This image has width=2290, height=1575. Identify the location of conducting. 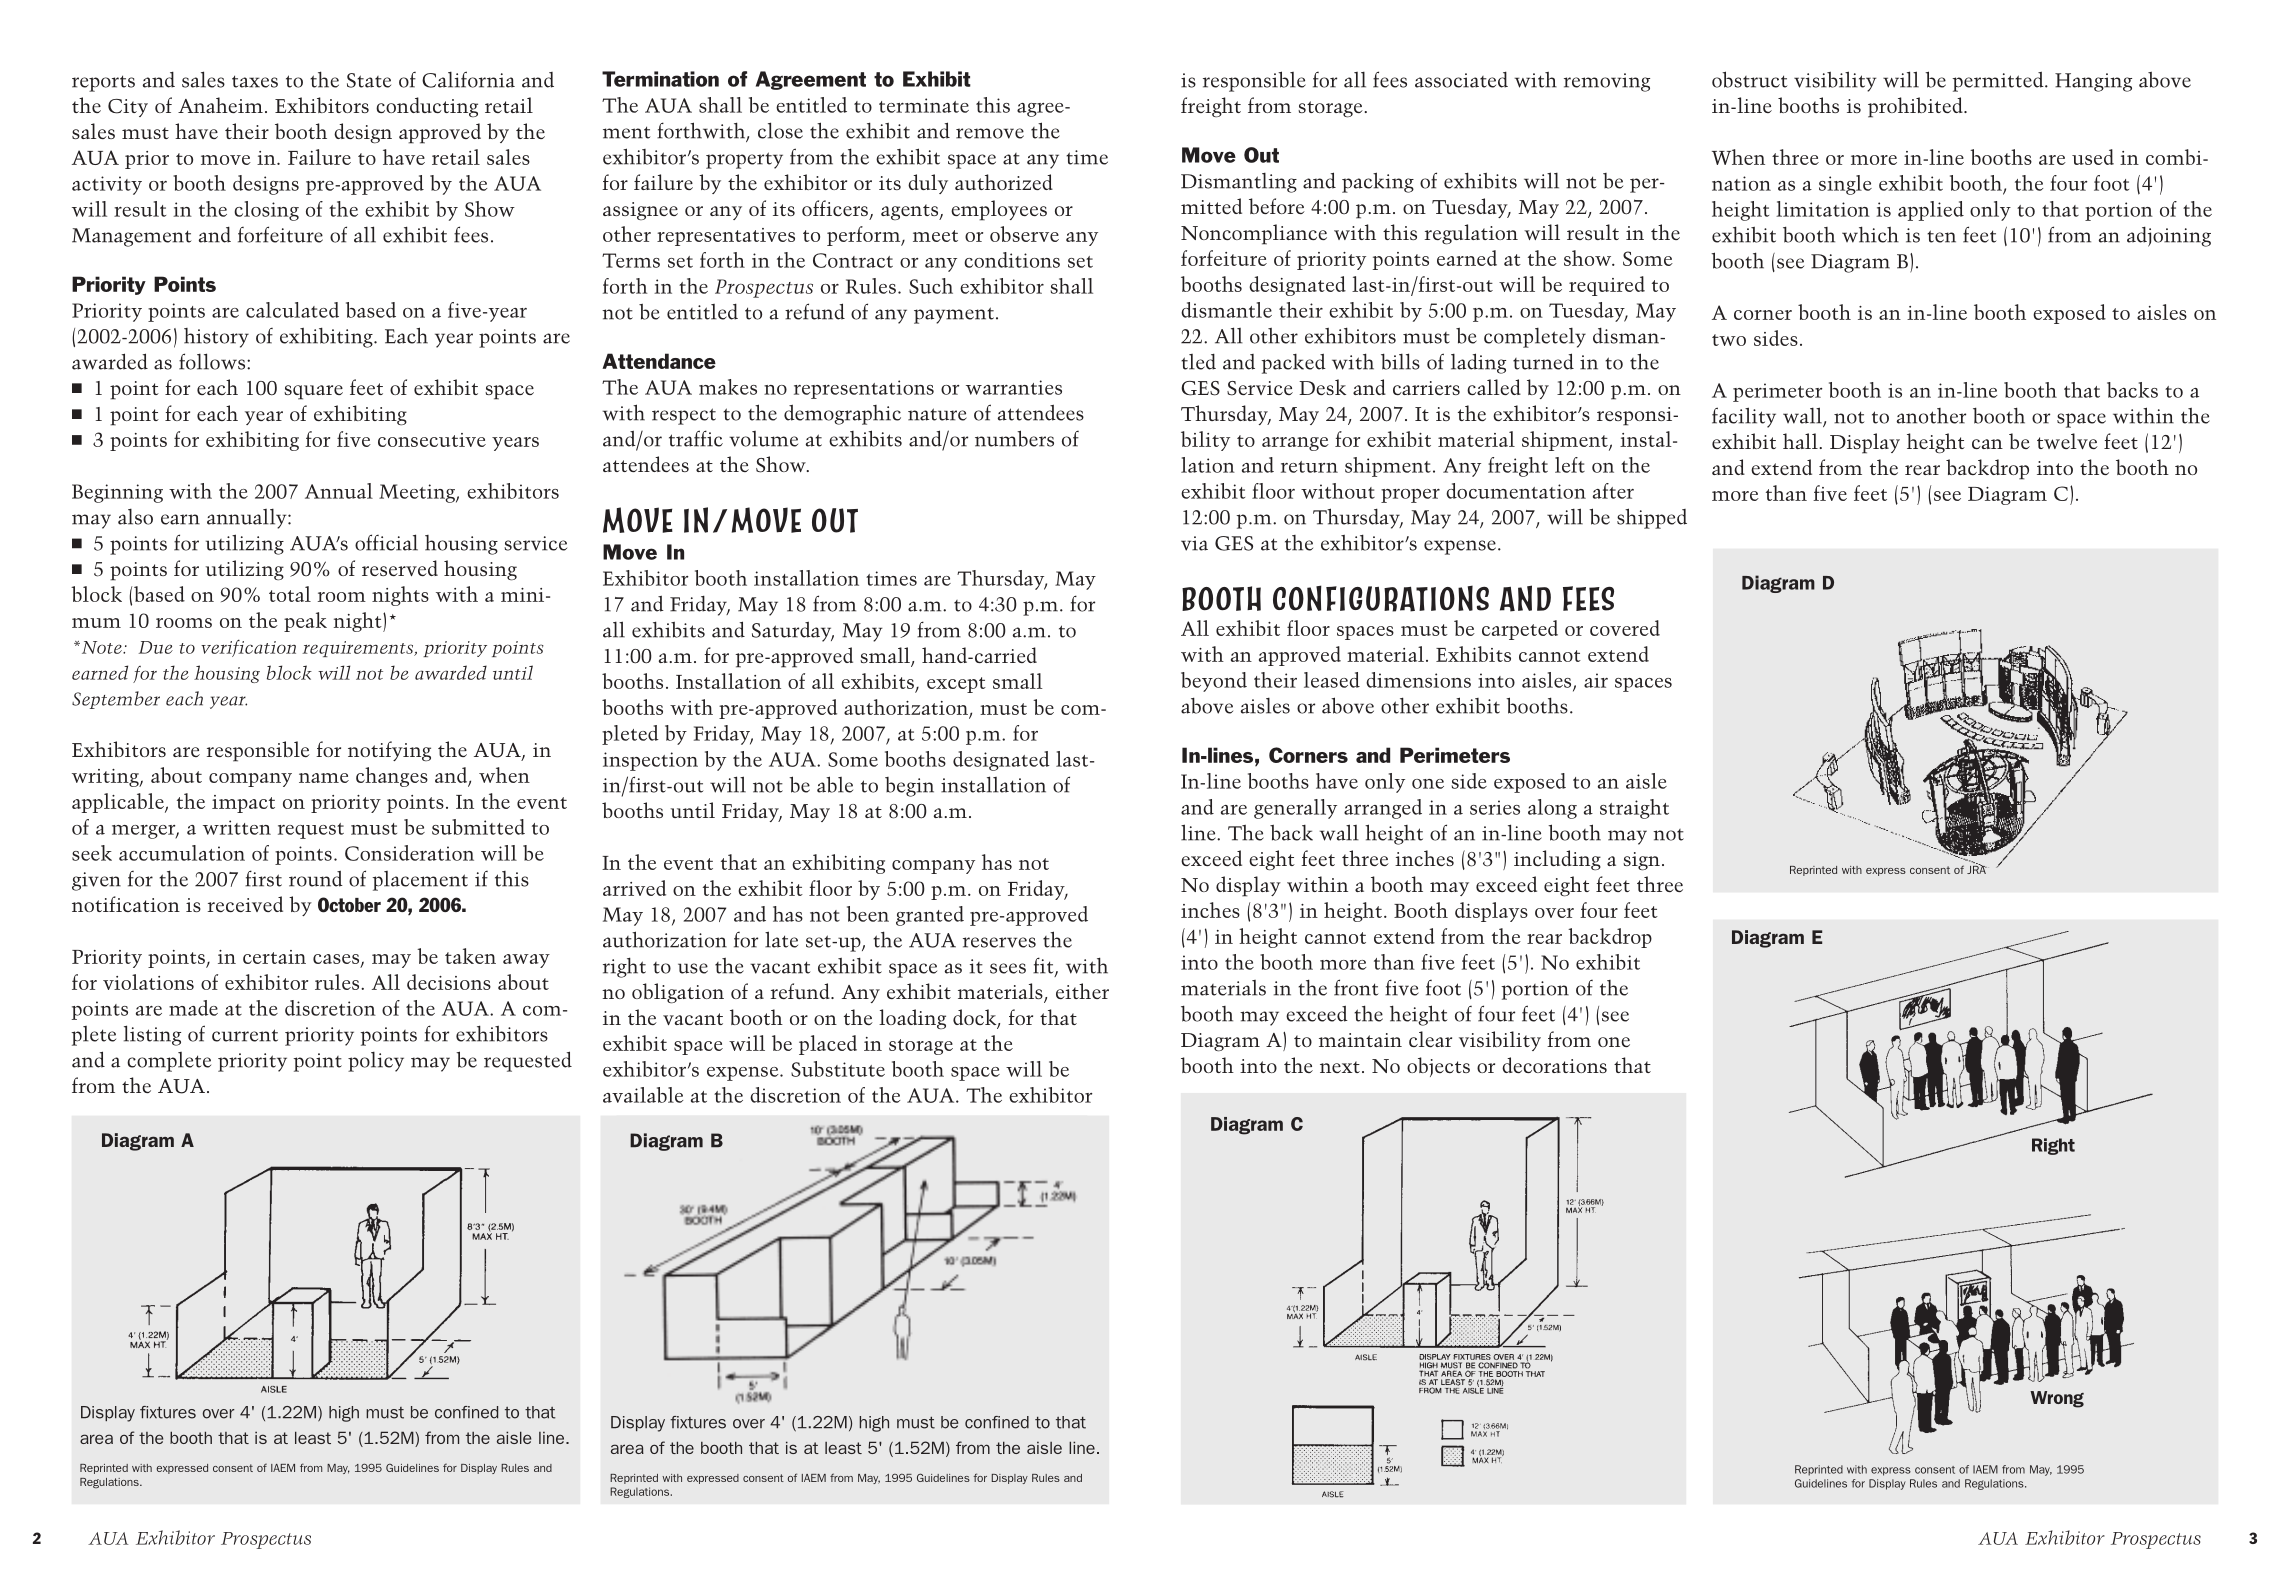
(427, 107).
